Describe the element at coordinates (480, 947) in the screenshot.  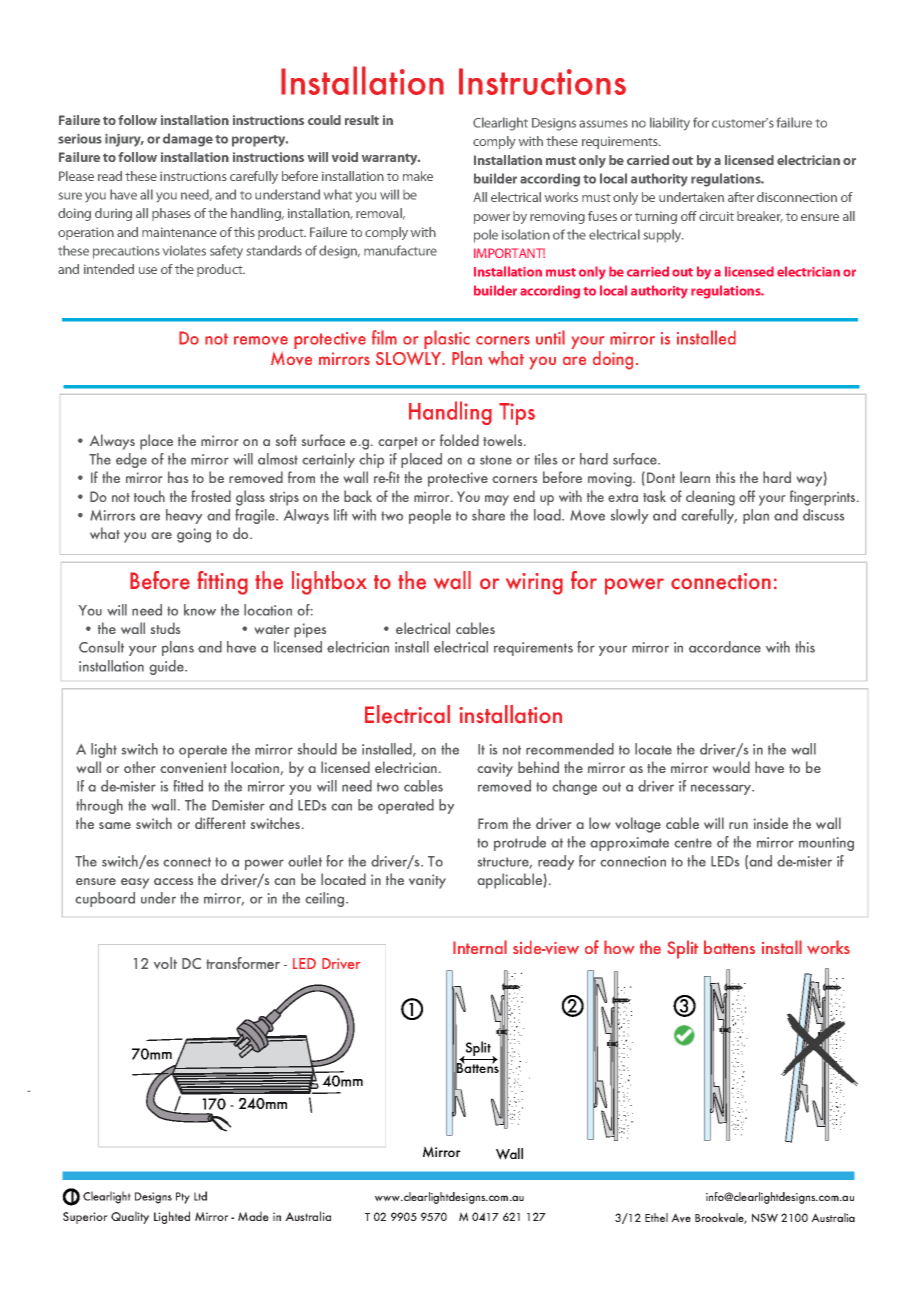
I see `Internal` at that location.
